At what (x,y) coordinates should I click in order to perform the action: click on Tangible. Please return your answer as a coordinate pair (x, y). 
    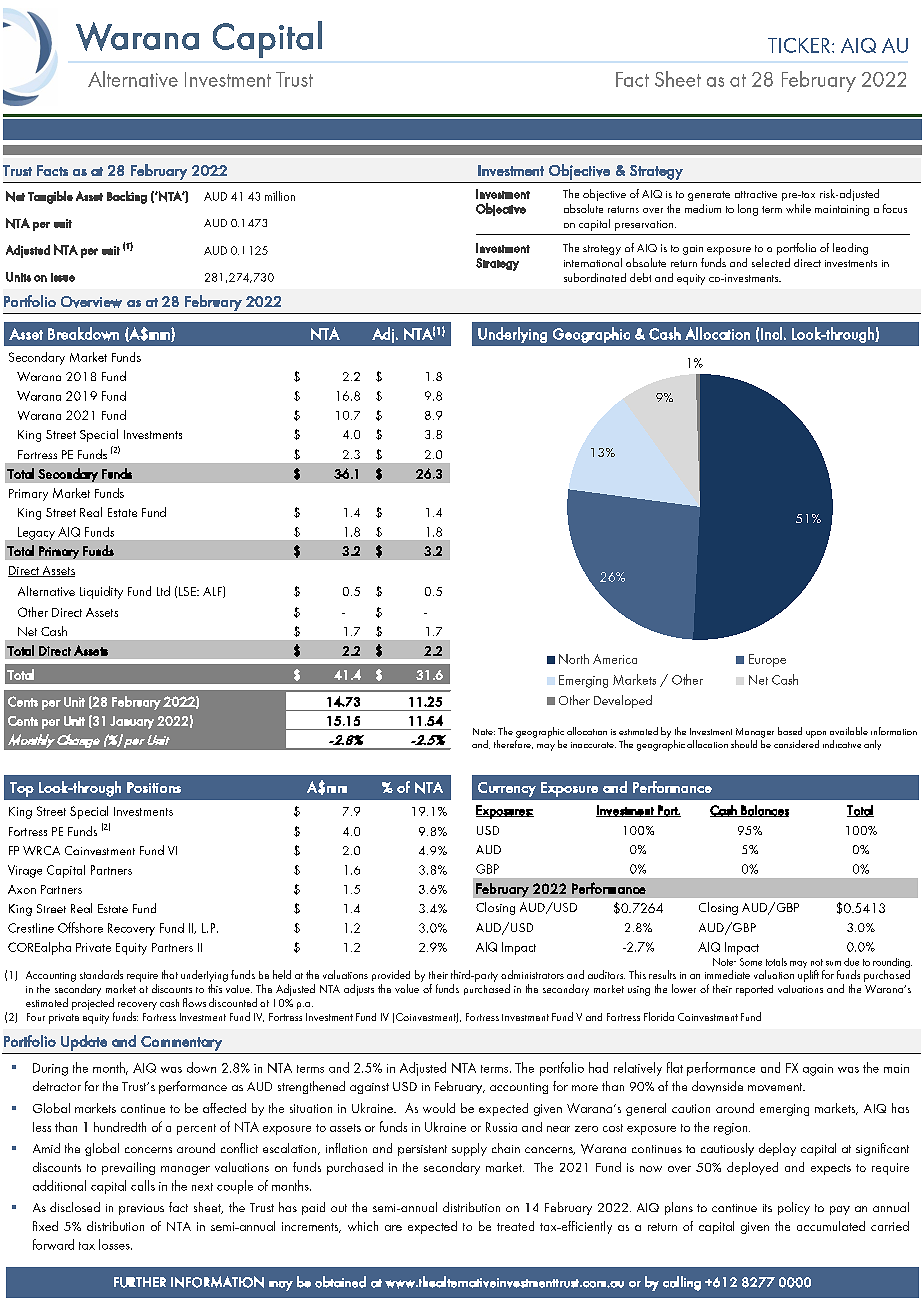
    Looking at the image, I should click on (50, 197).
